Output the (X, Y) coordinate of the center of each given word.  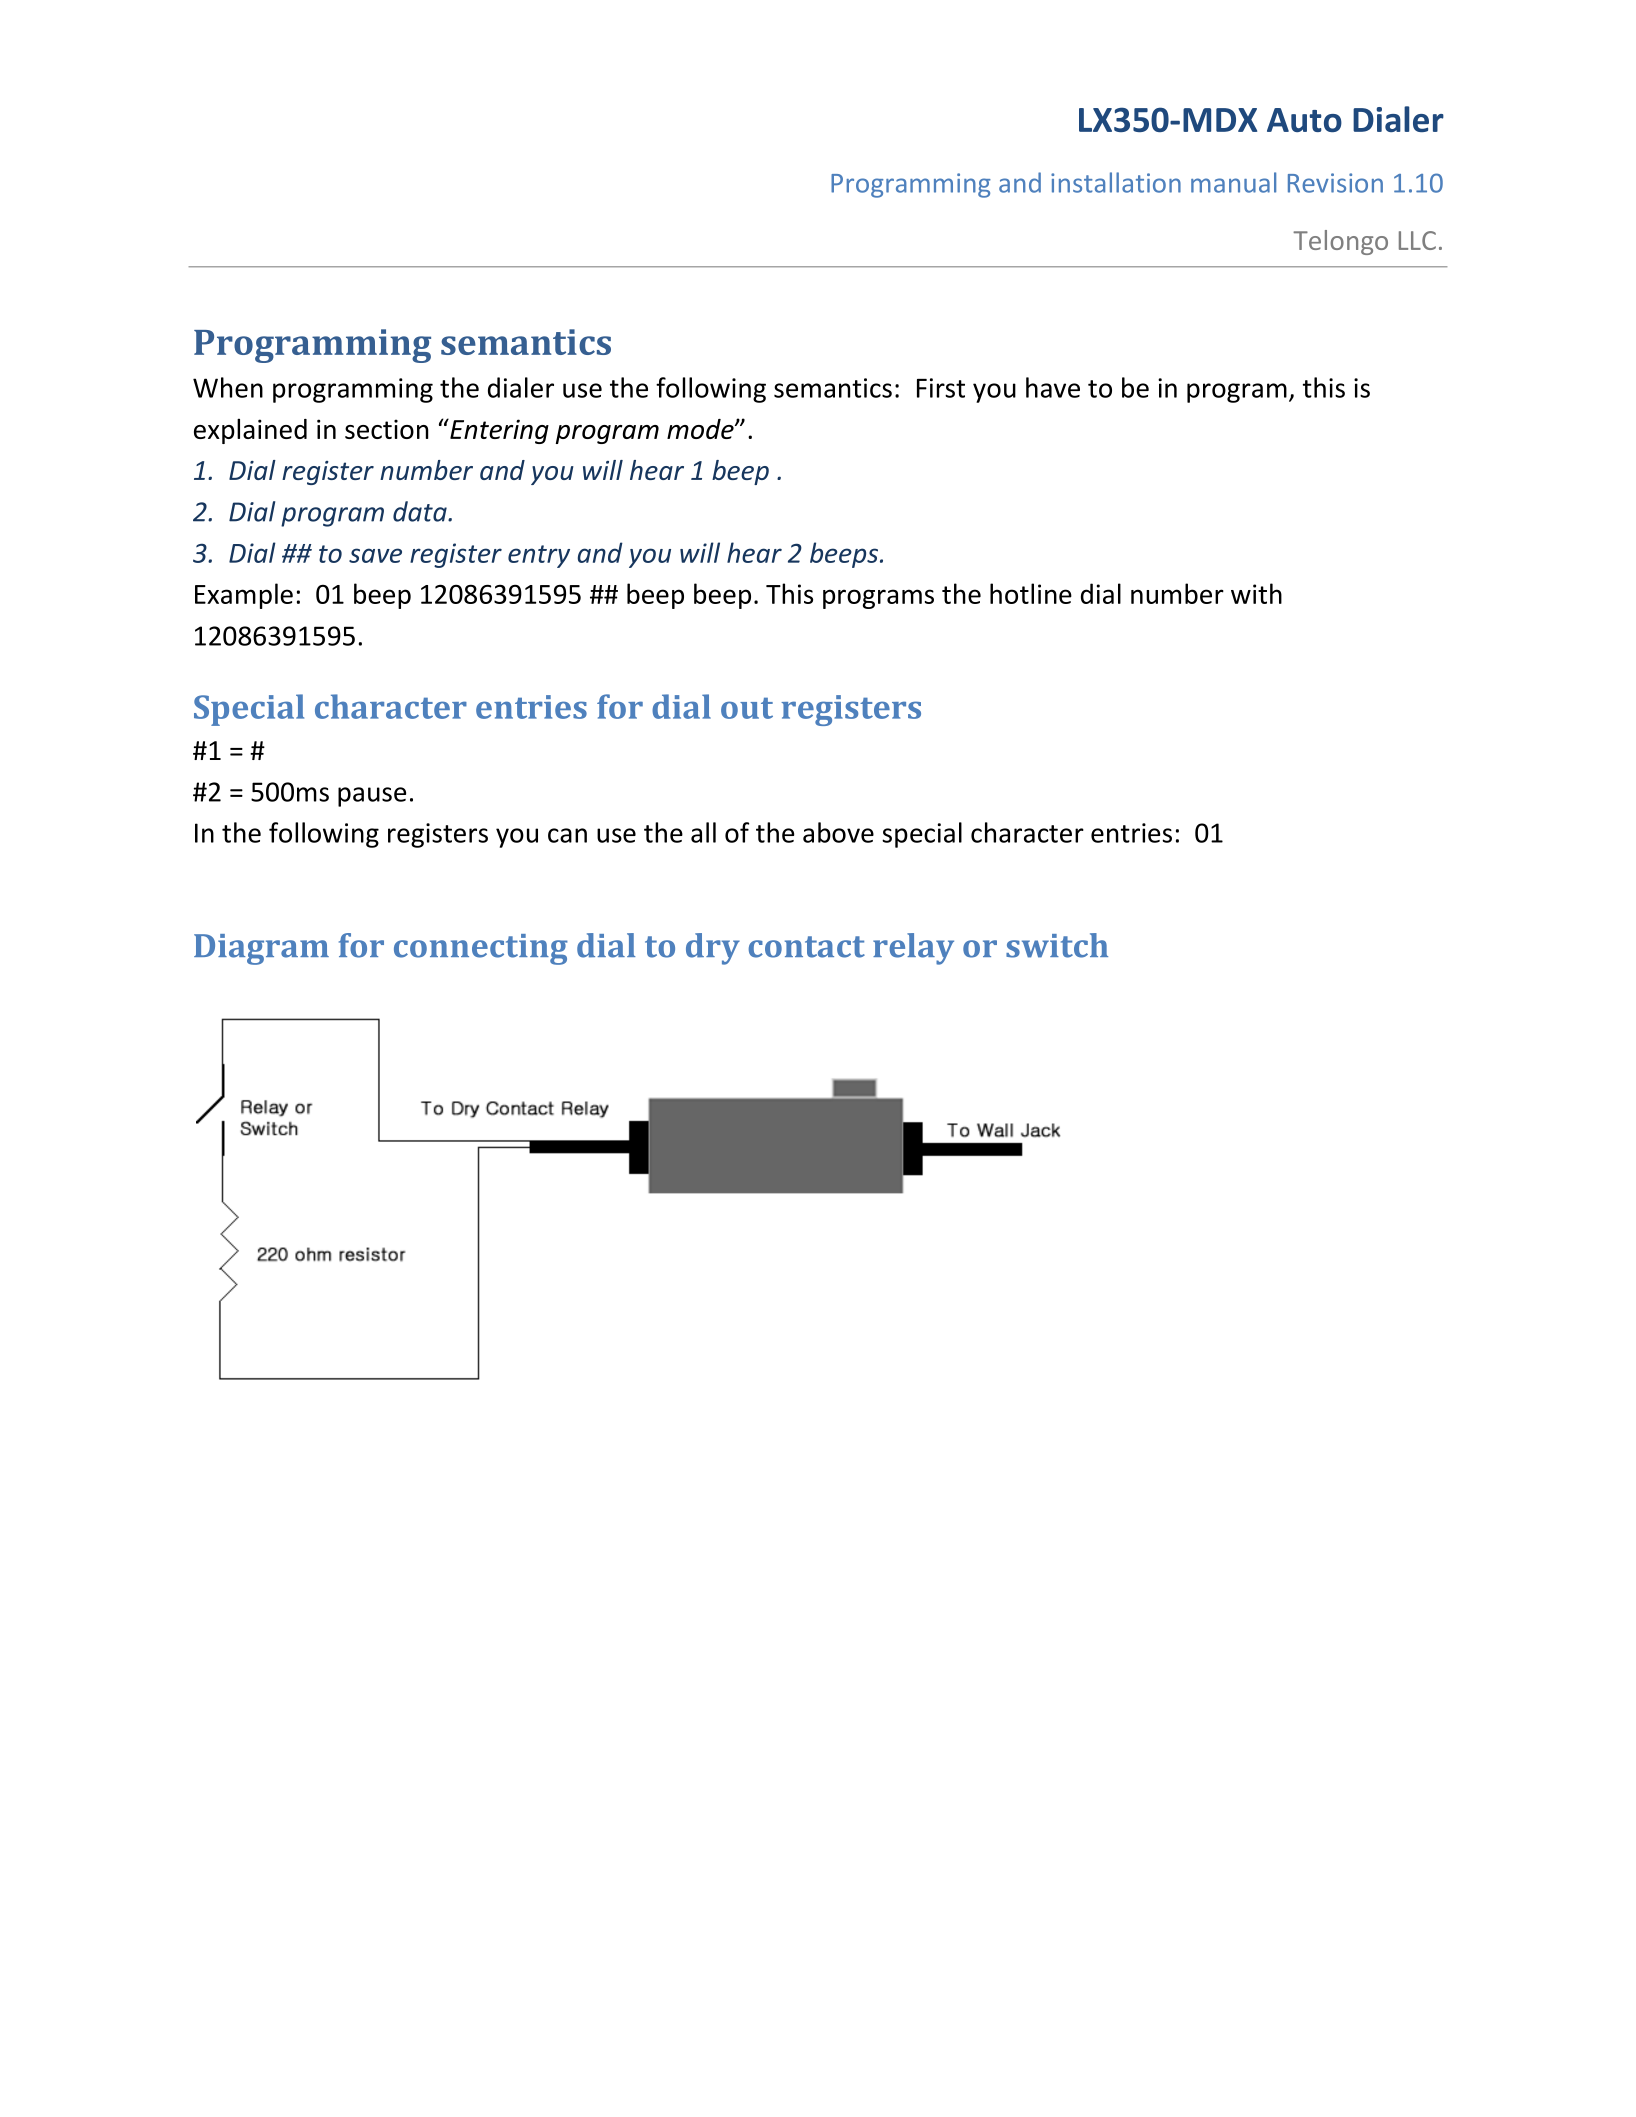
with (1256, 593)
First (941, 388)
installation (1116, 182)
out (747, 708)
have (1053, 387)
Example (244, 596)
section (387, 429)
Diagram (261, 949)
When (228, 387)
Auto (1304, 120)
